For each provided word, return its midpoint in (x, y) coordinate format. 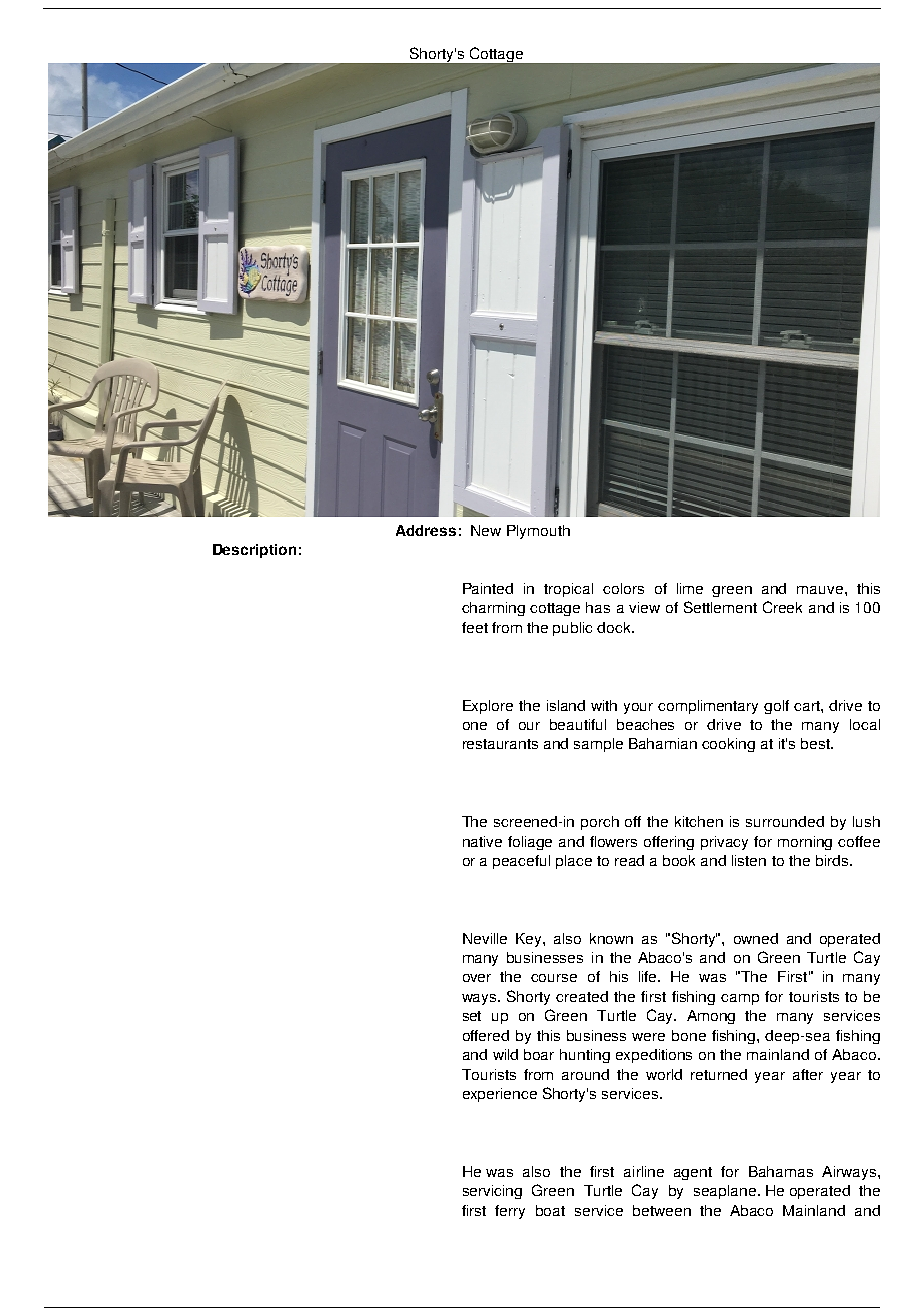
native (482, 841)
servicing (492, 1192)
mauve (820, 590)
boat (550, 1210)
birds (832, 860)
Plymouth (538, 532)
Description (254, 551)
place (574, 862)
